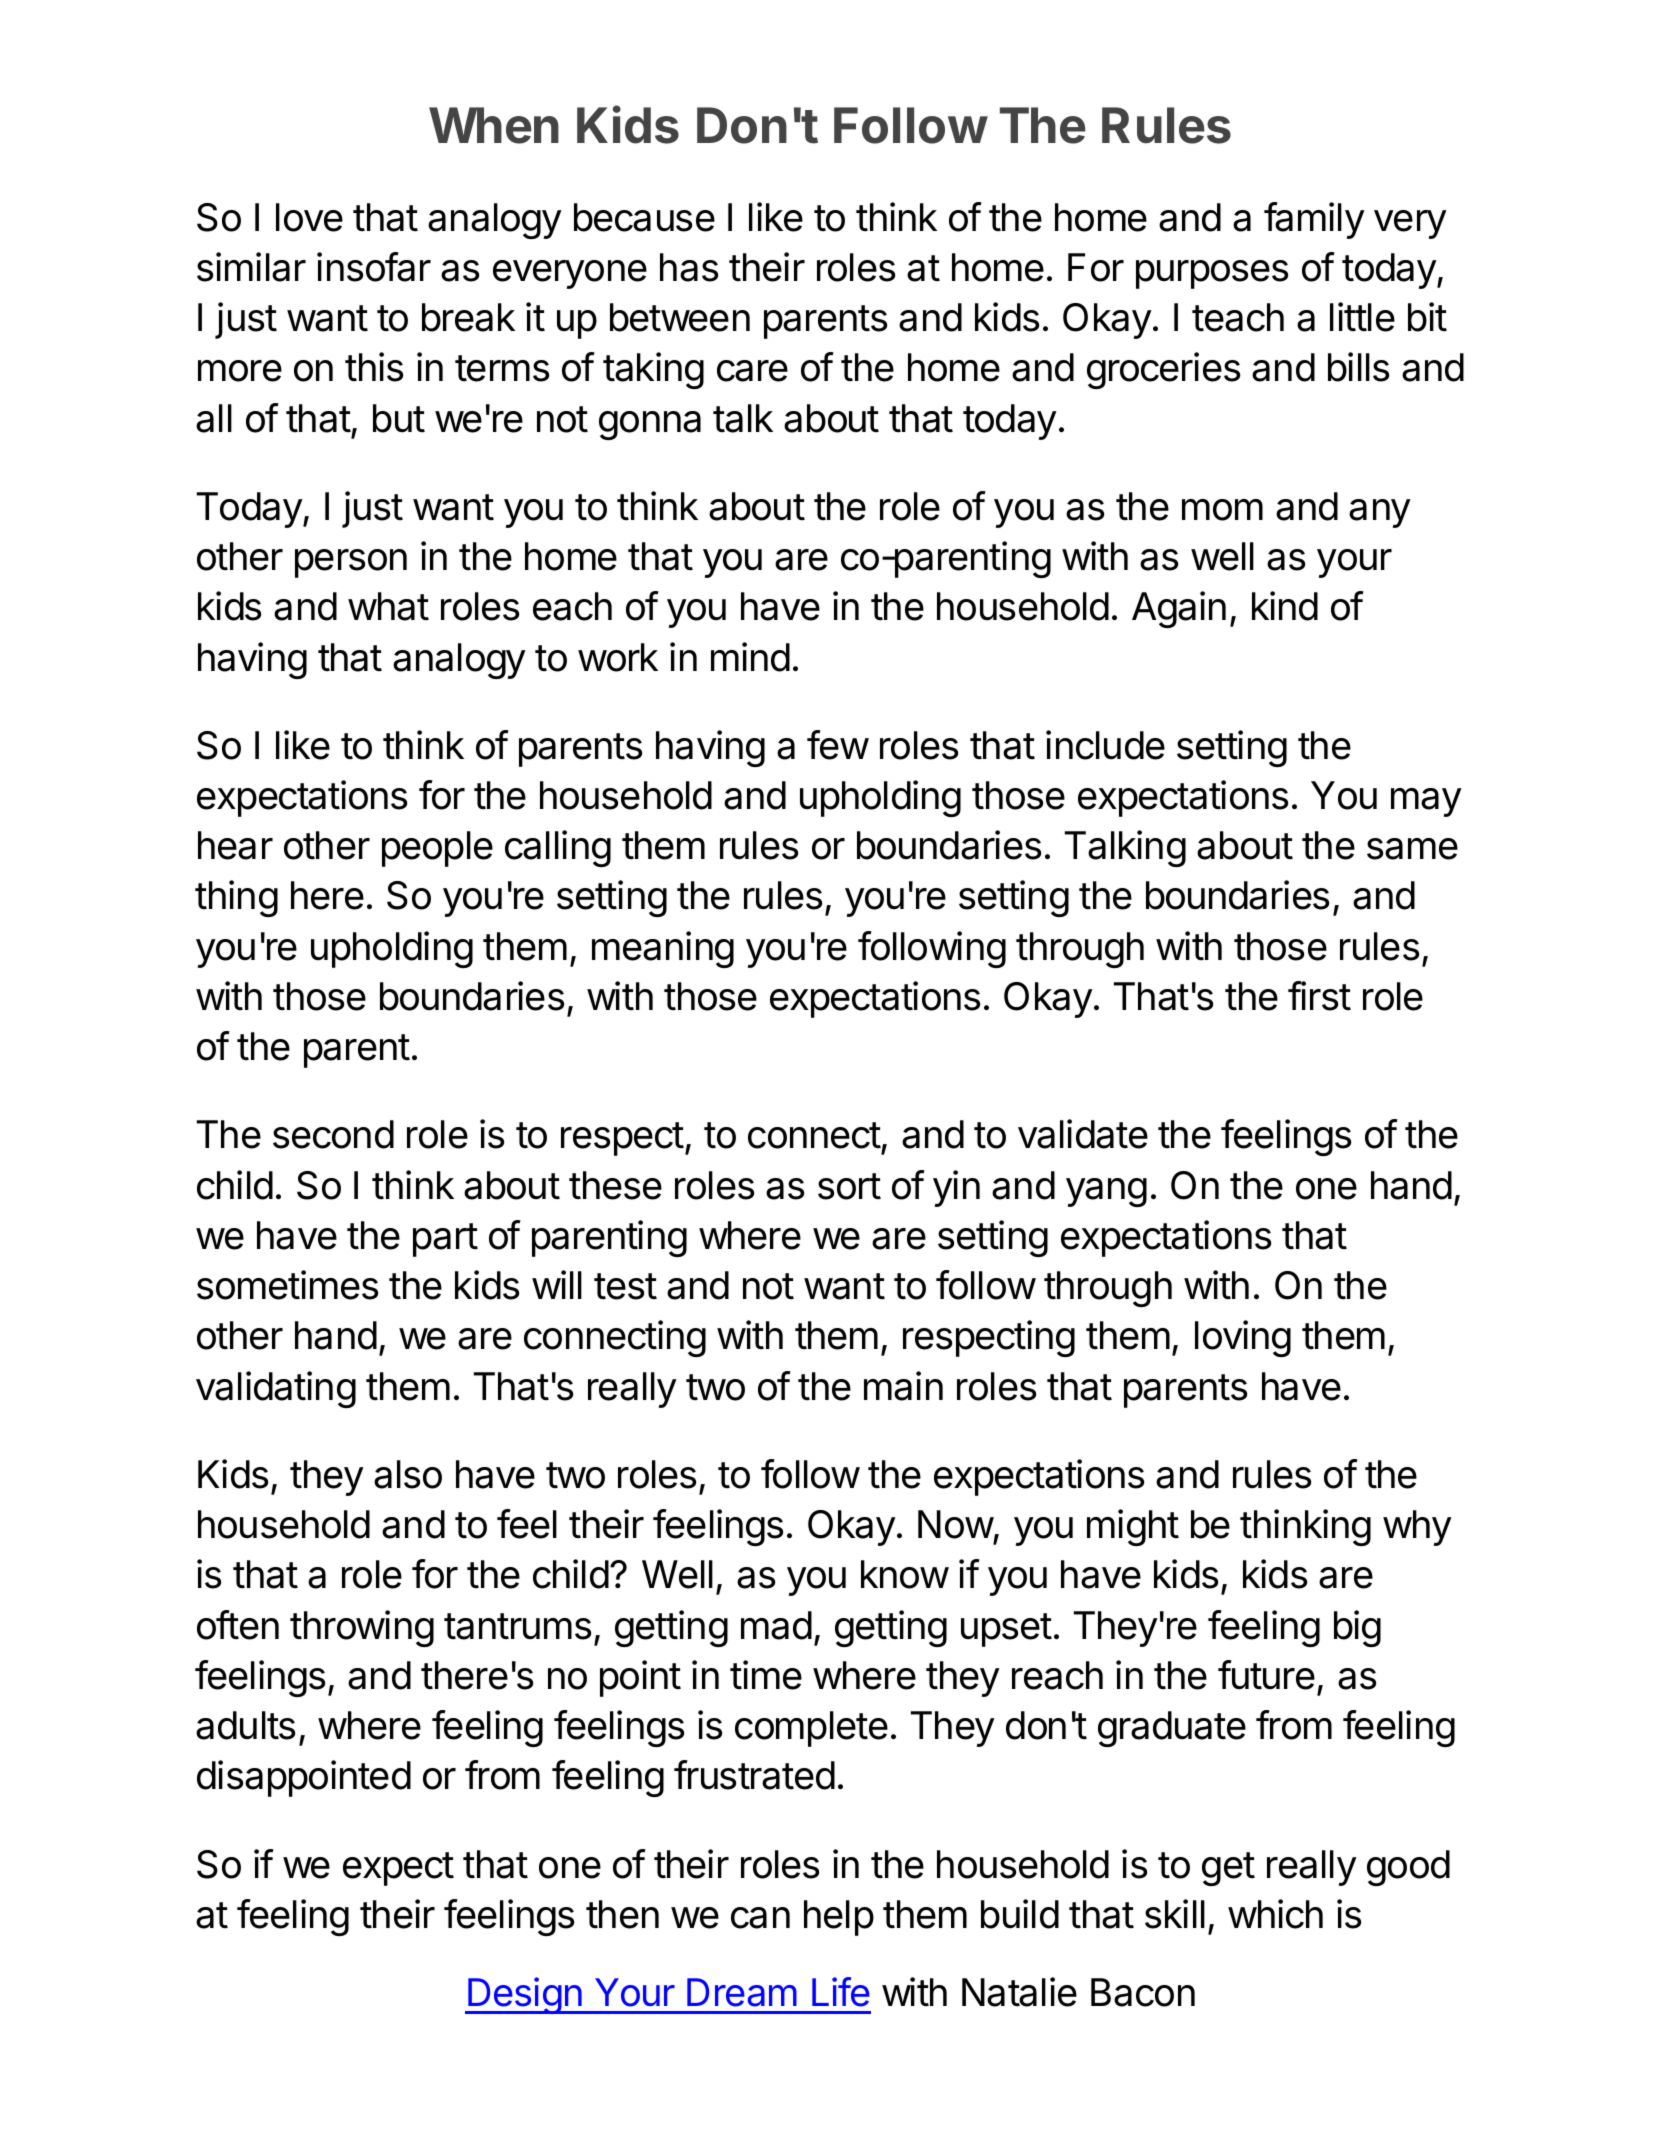 The height and width of the page is (2149, 1661). What do you see at coordinates (1314, 220) in the page?
I see `family` at bounding box center [1314, 220].
